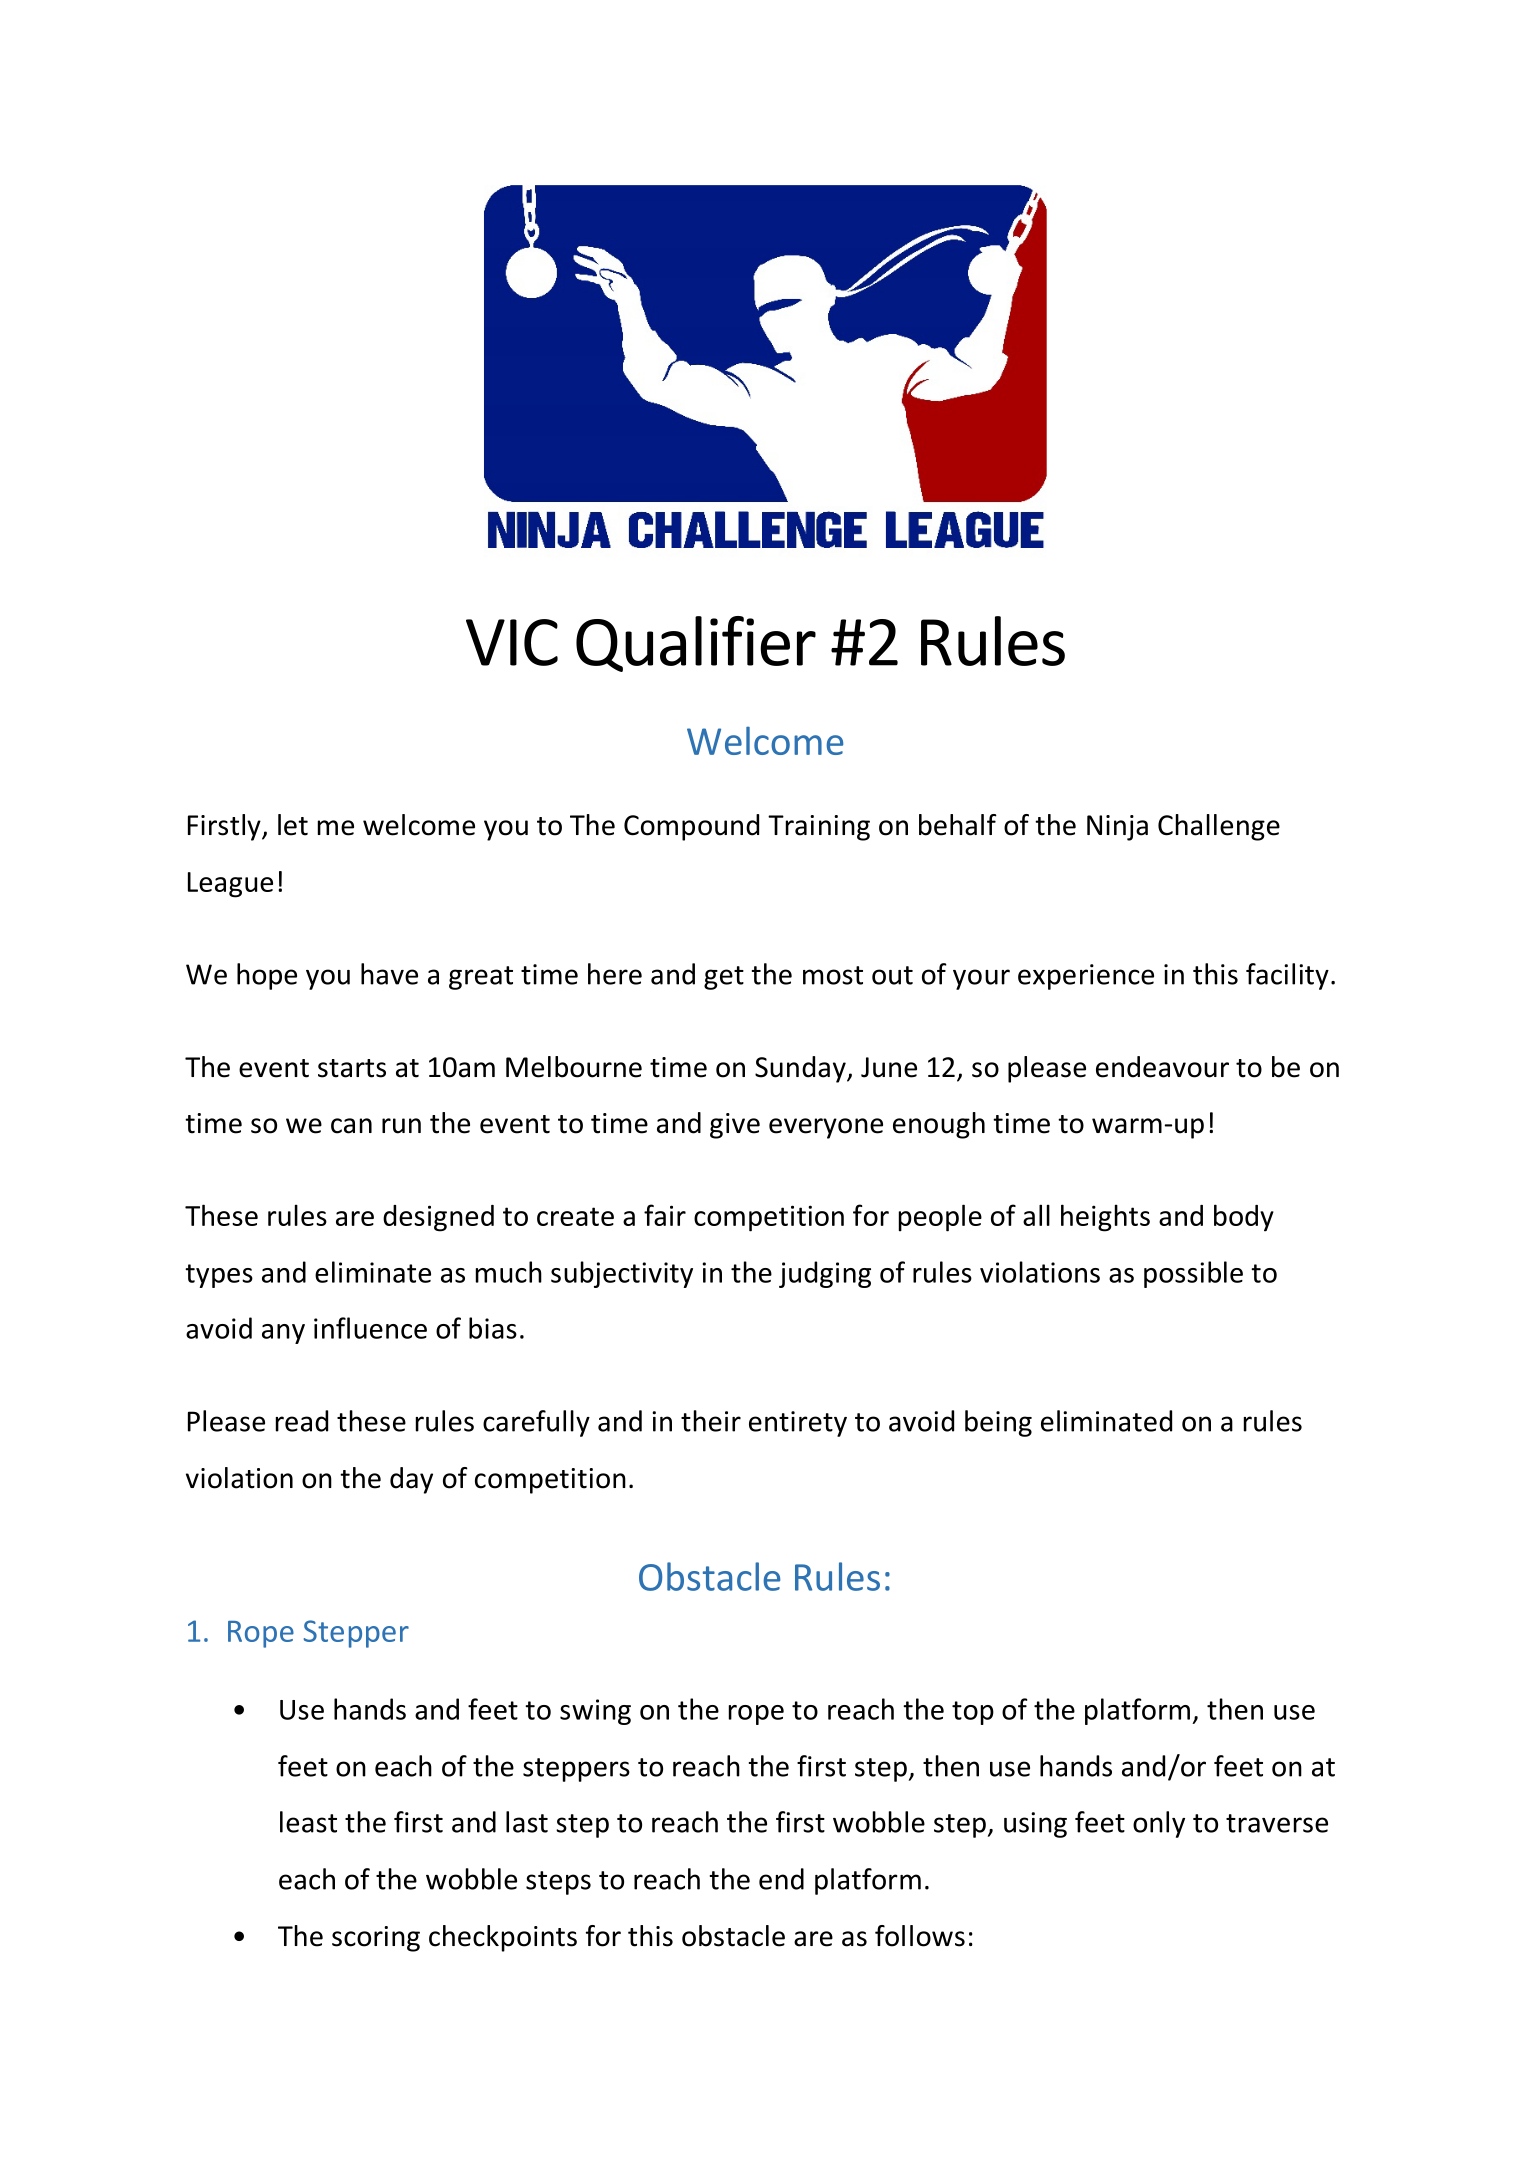 The image size is (1531, 2165). What do you see at coordinates (973, 1713) in the screenshot?
I see `top` at bounding box center [973, 1713].
